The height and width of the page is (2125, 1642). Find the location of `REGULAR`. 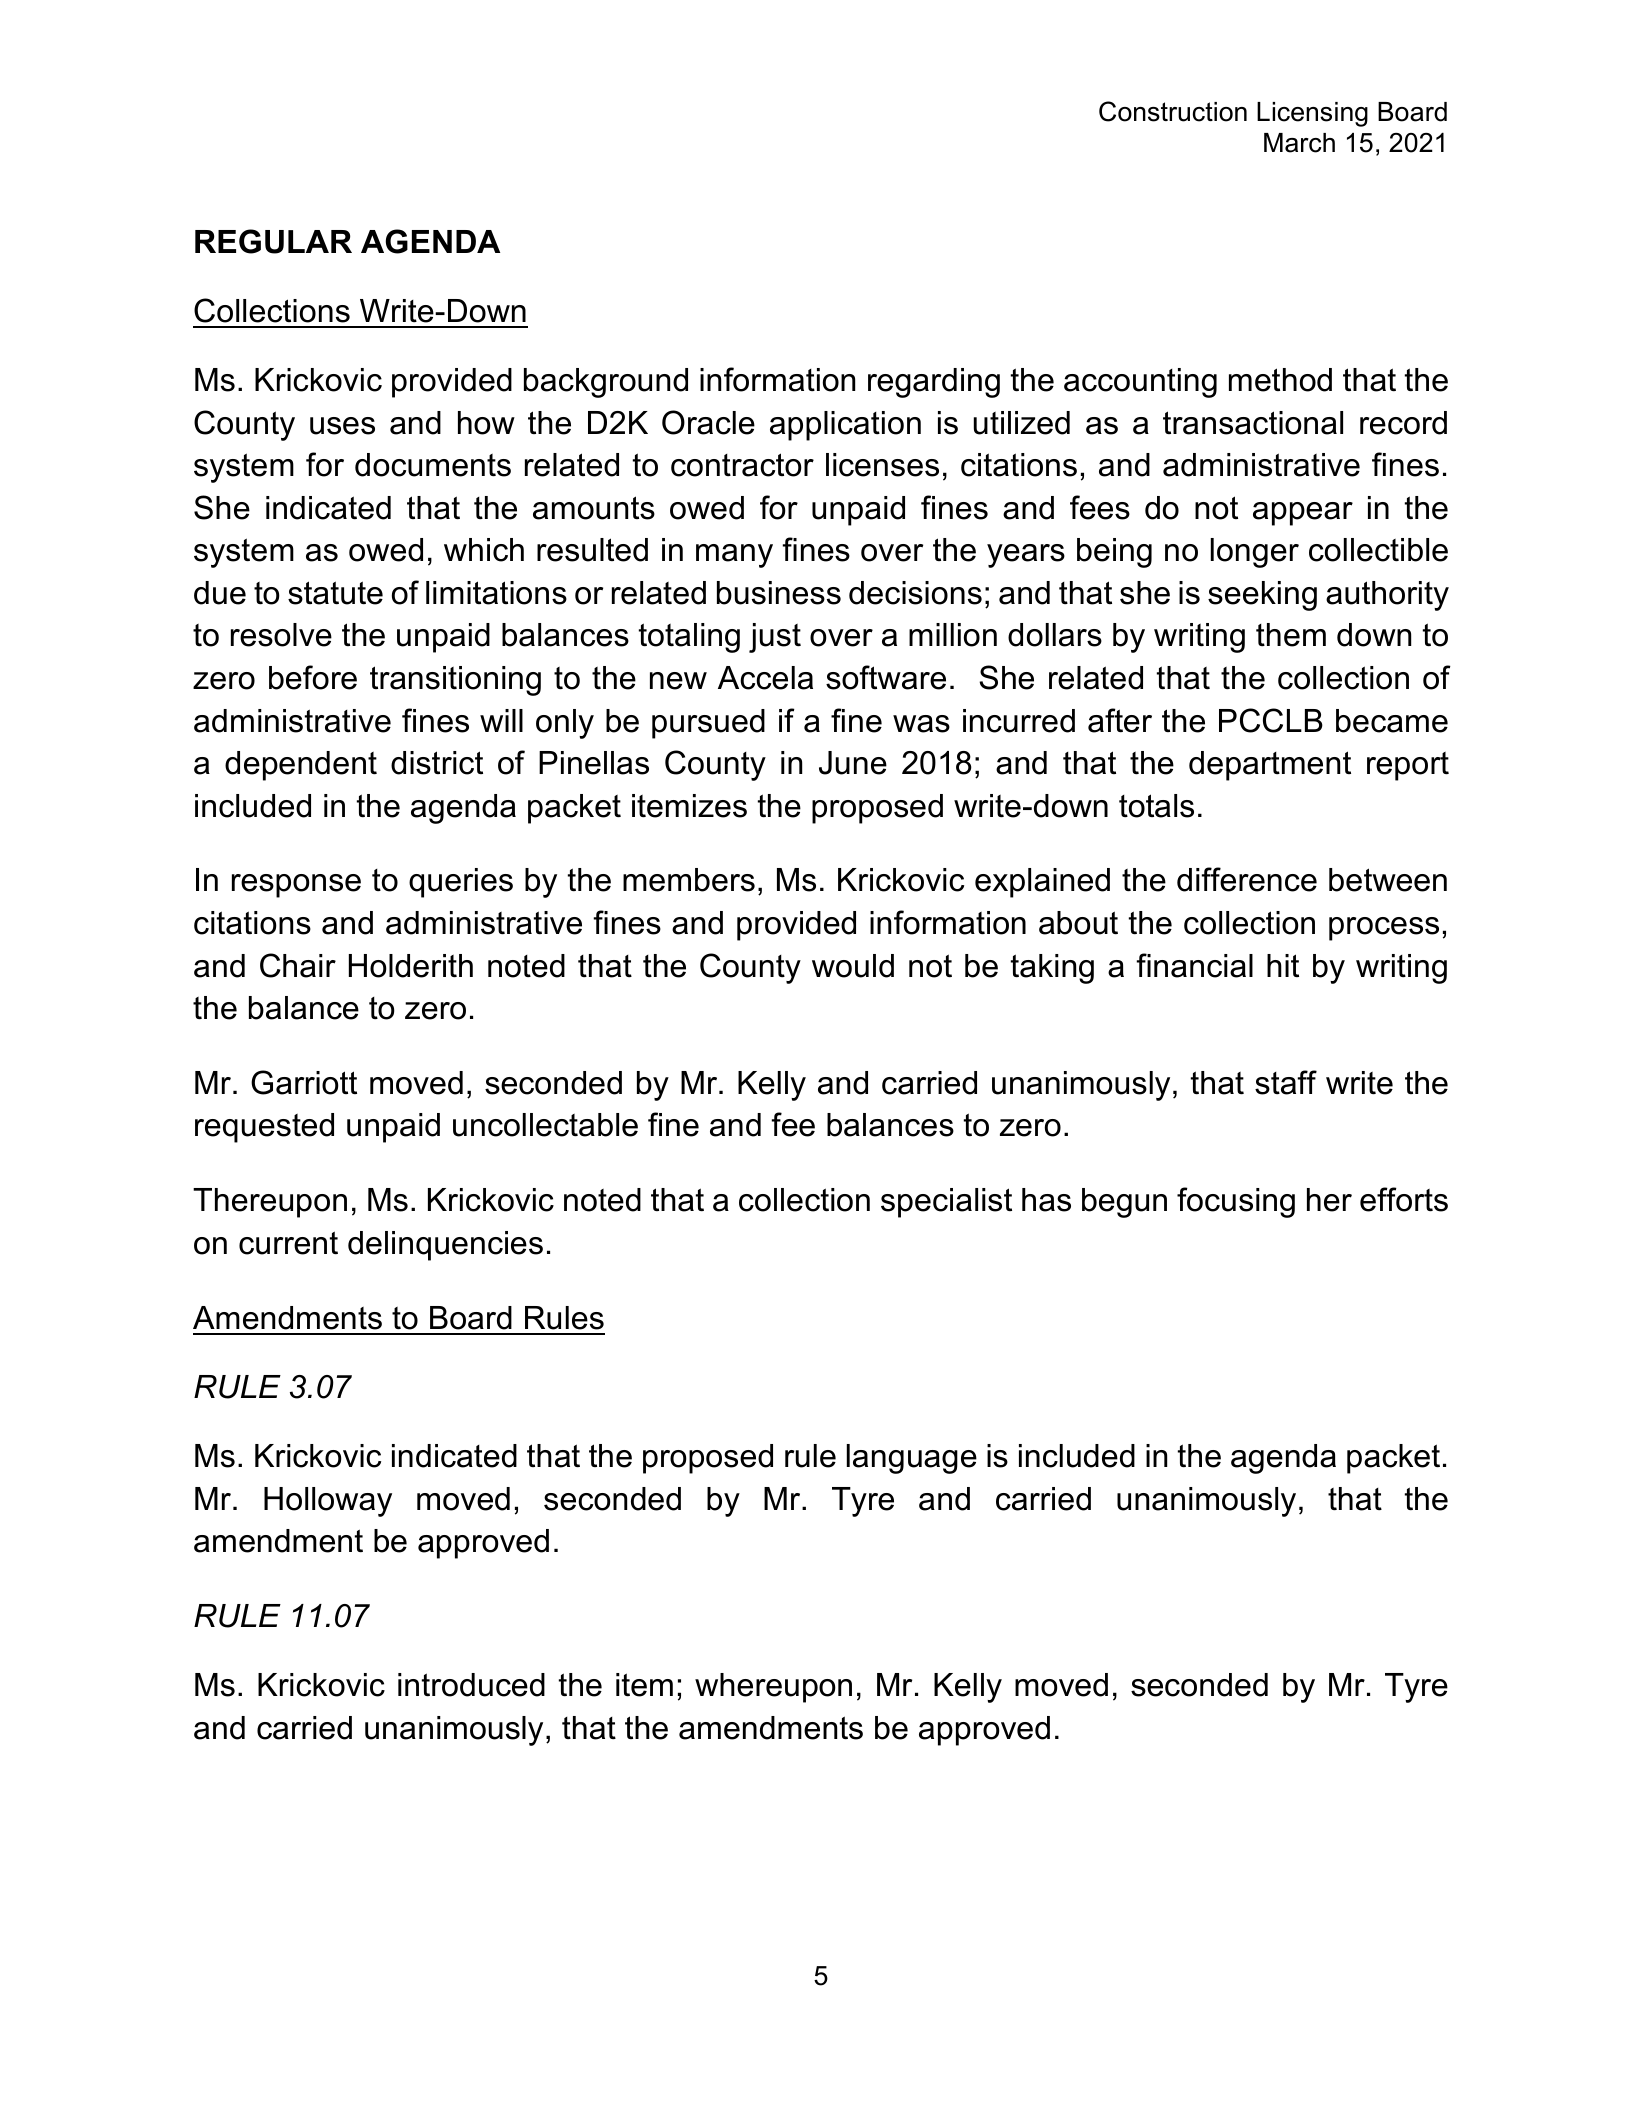

REGULAR is located at coordinates (273, 241).
